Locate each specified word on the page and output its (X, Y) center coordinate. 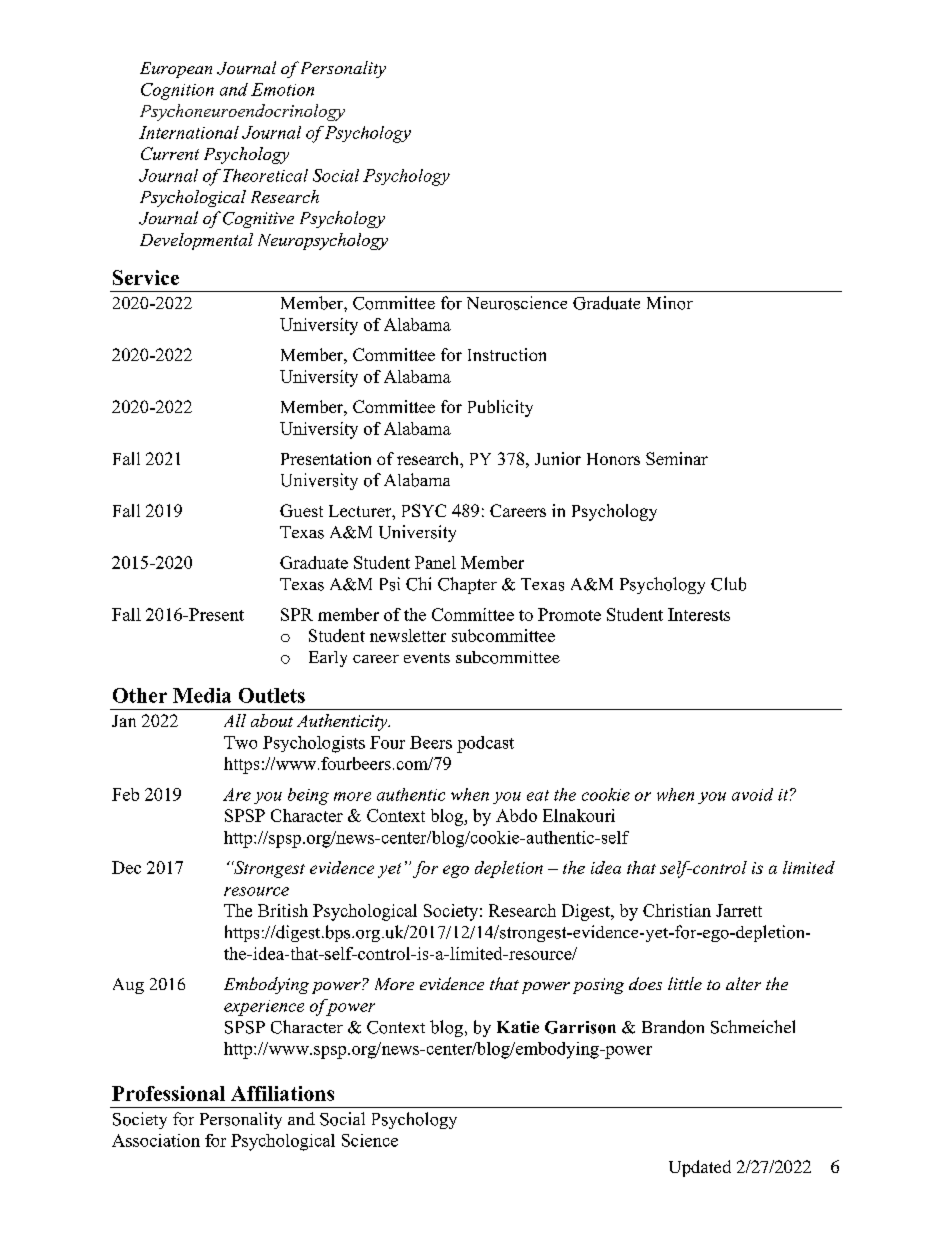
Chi (418, 584)
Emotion (282, 89)
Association (156, 1140)
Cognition (177, 91)
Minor (670, 303)
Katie (518, 1027)
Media (202, 695)
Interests (699, 614)
